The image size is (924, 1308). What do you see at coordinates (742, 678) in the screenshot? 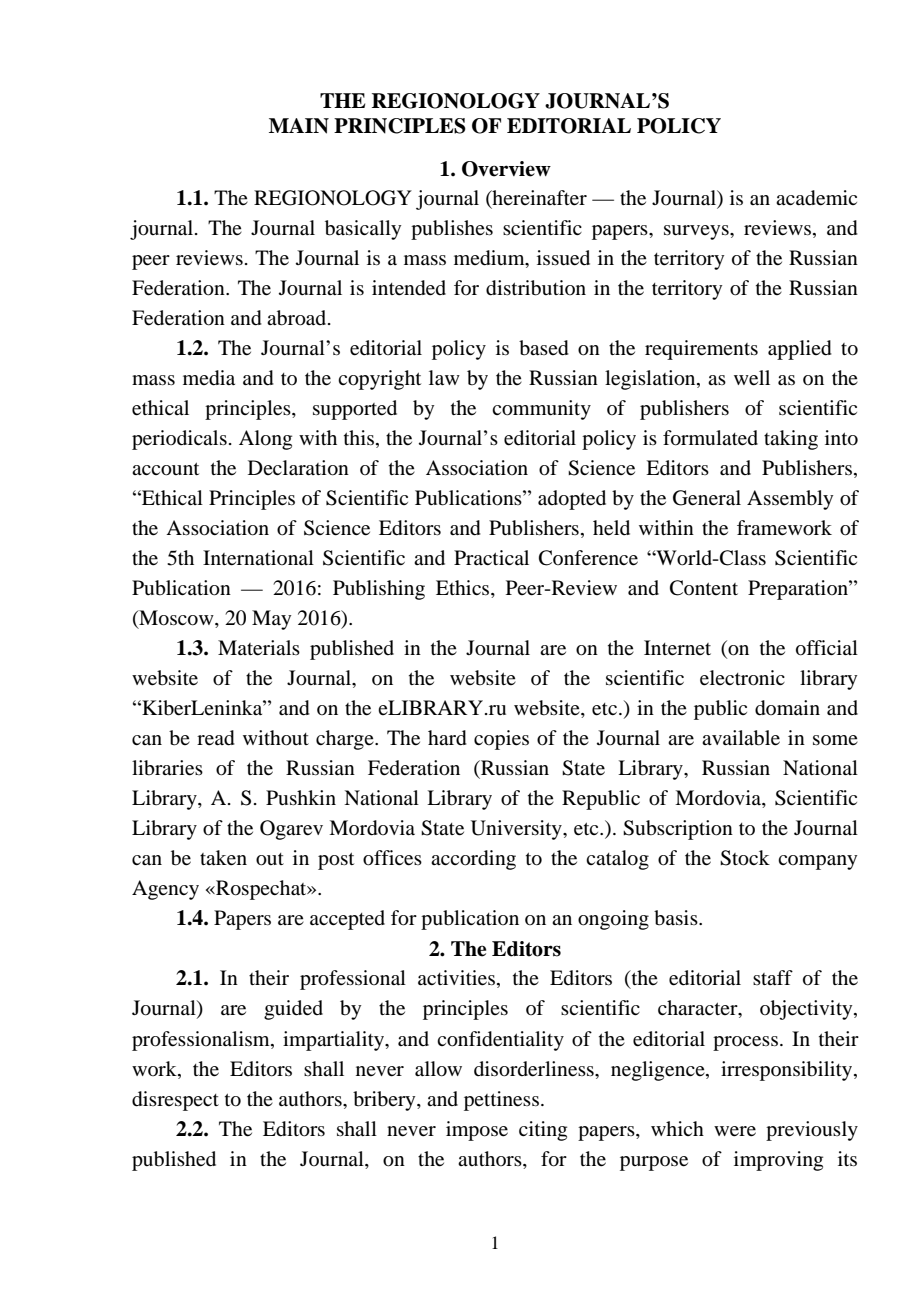
I see `electronic` at bounding box center [742, 678].
